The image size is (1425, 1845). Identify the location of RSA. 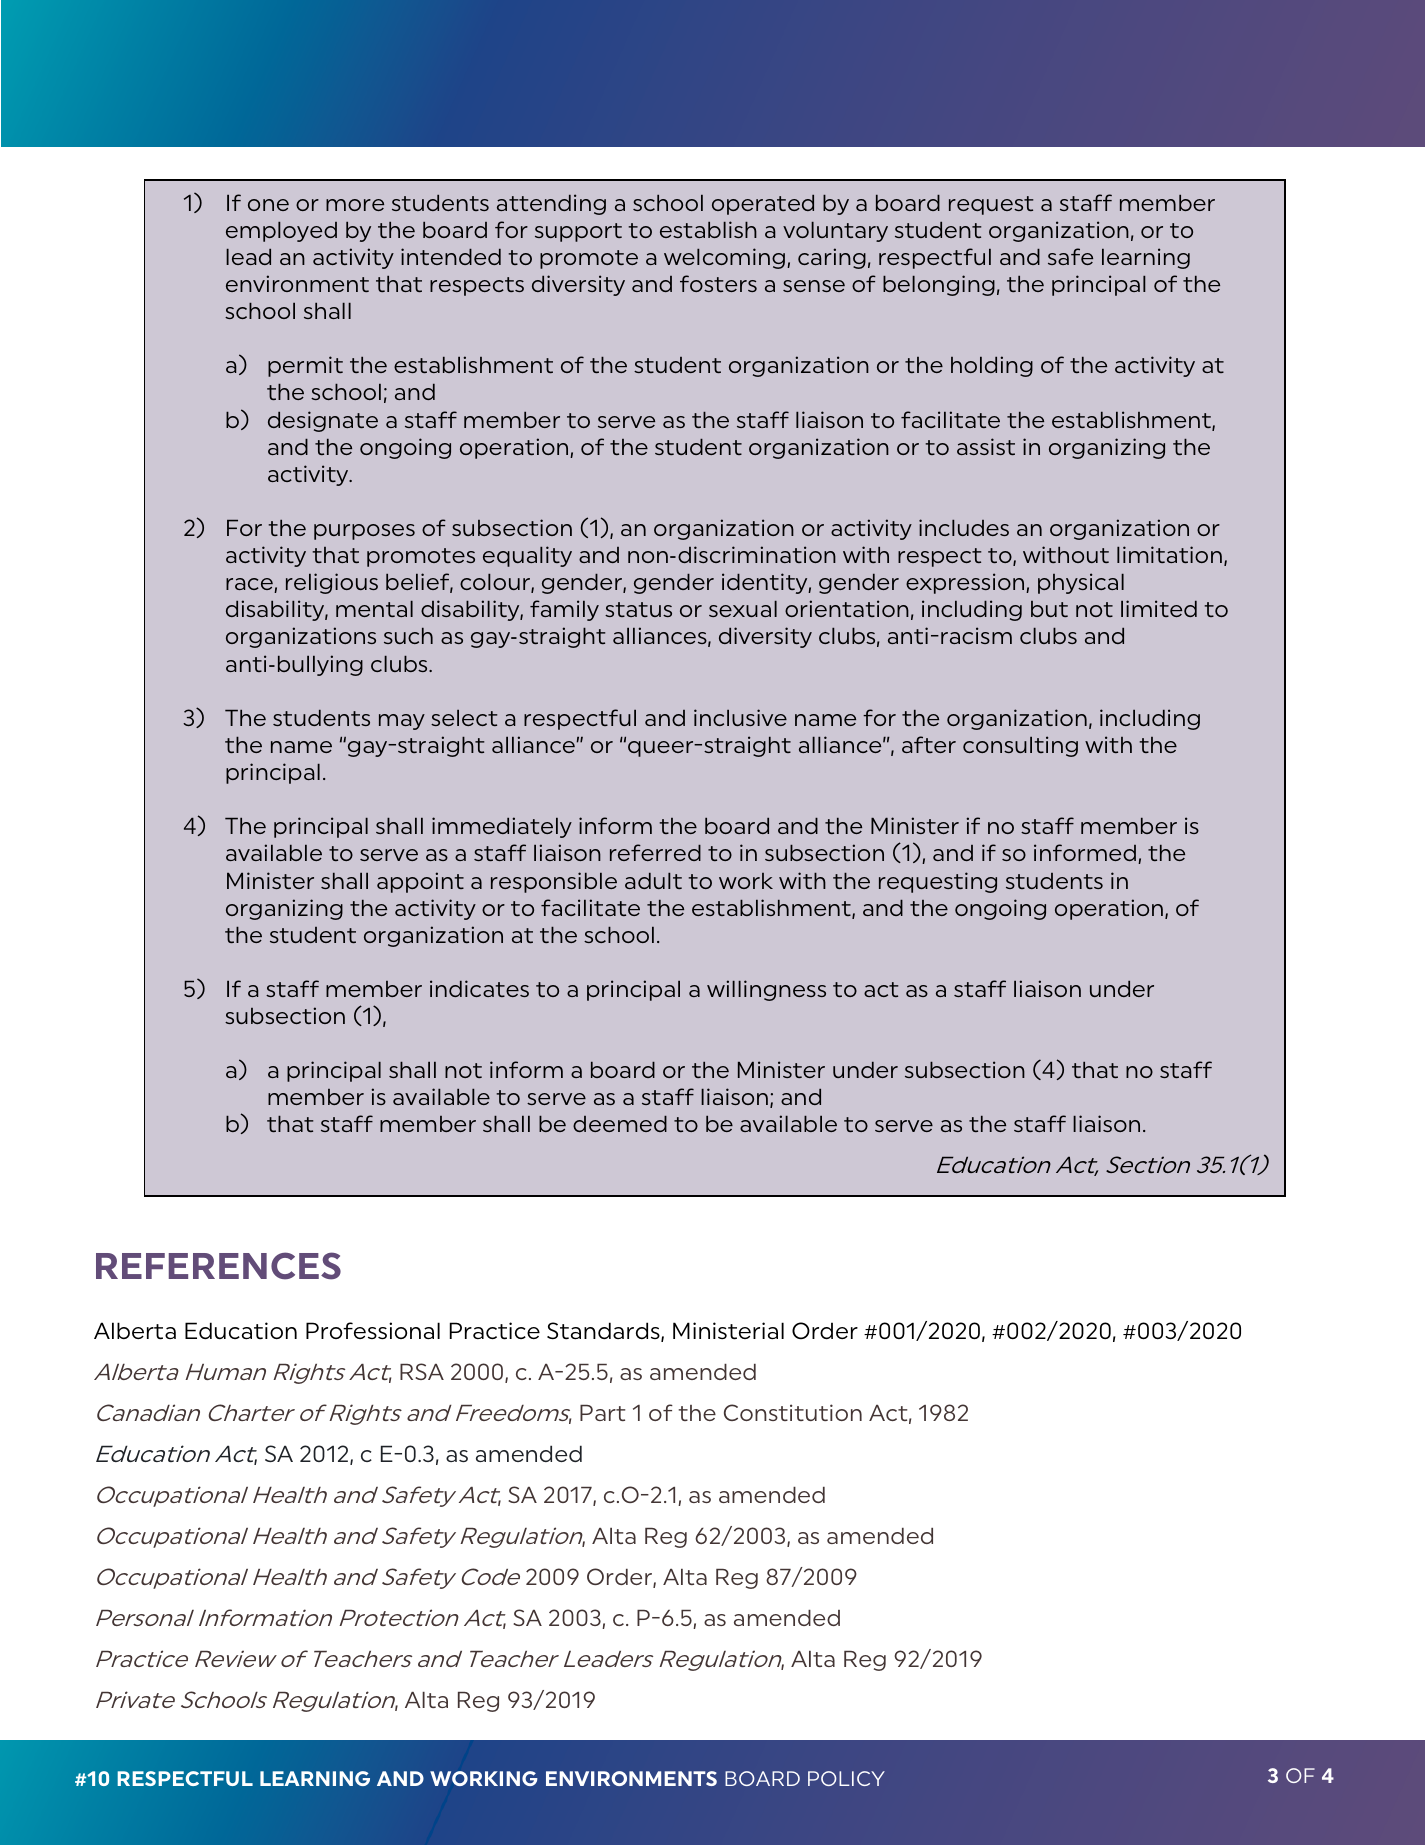
(422, 1371).
